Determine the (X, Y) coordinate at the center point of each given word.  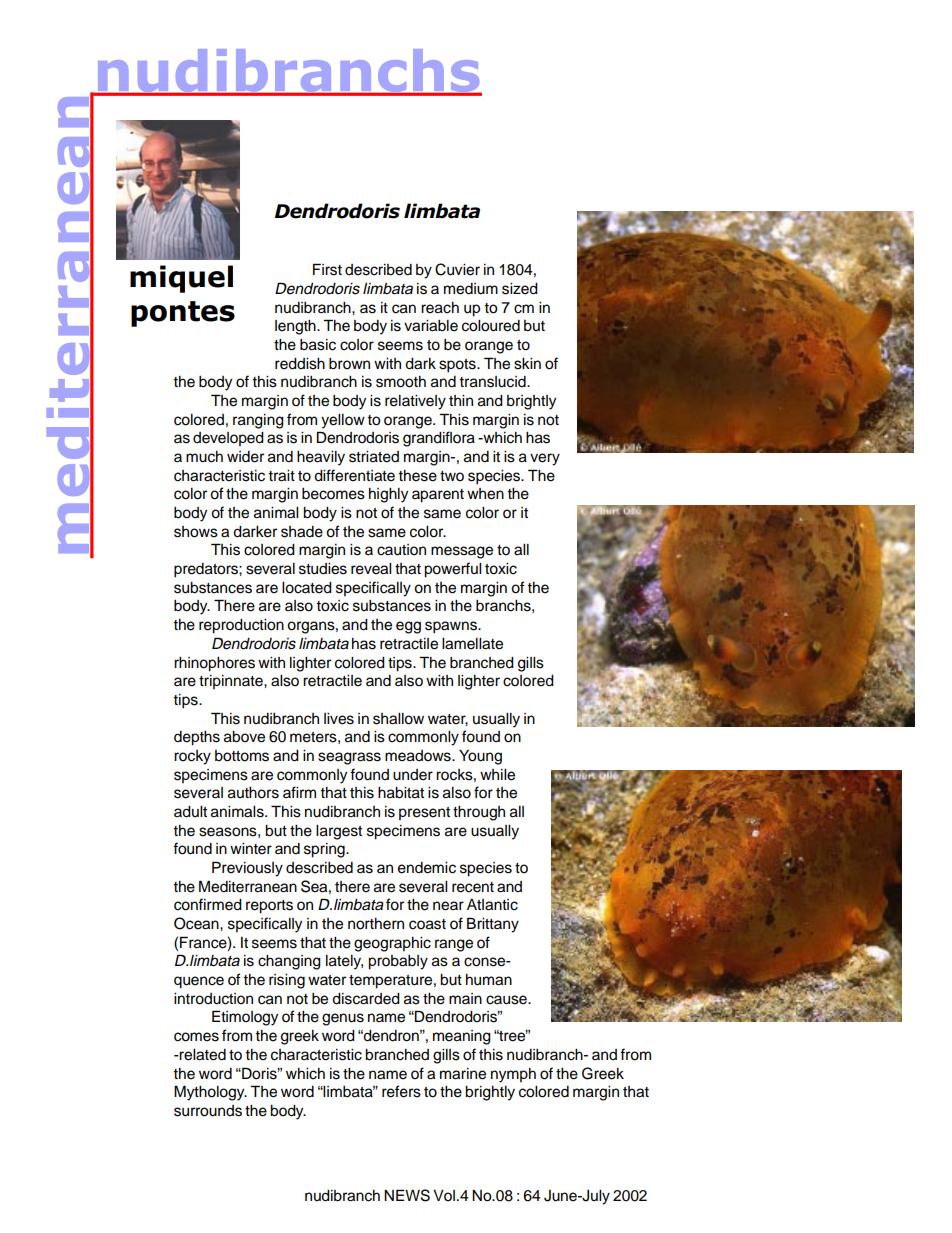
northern (376, 924)
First (327, 269)
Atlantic (492, 905)
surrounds (208, 1111)
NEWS (407, 1195)
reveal (371, 569)
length (296, 327)
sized (520, 289)
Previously (247, 869)
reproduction (241, 626)
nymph (513, 1075)
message (462, 552)
